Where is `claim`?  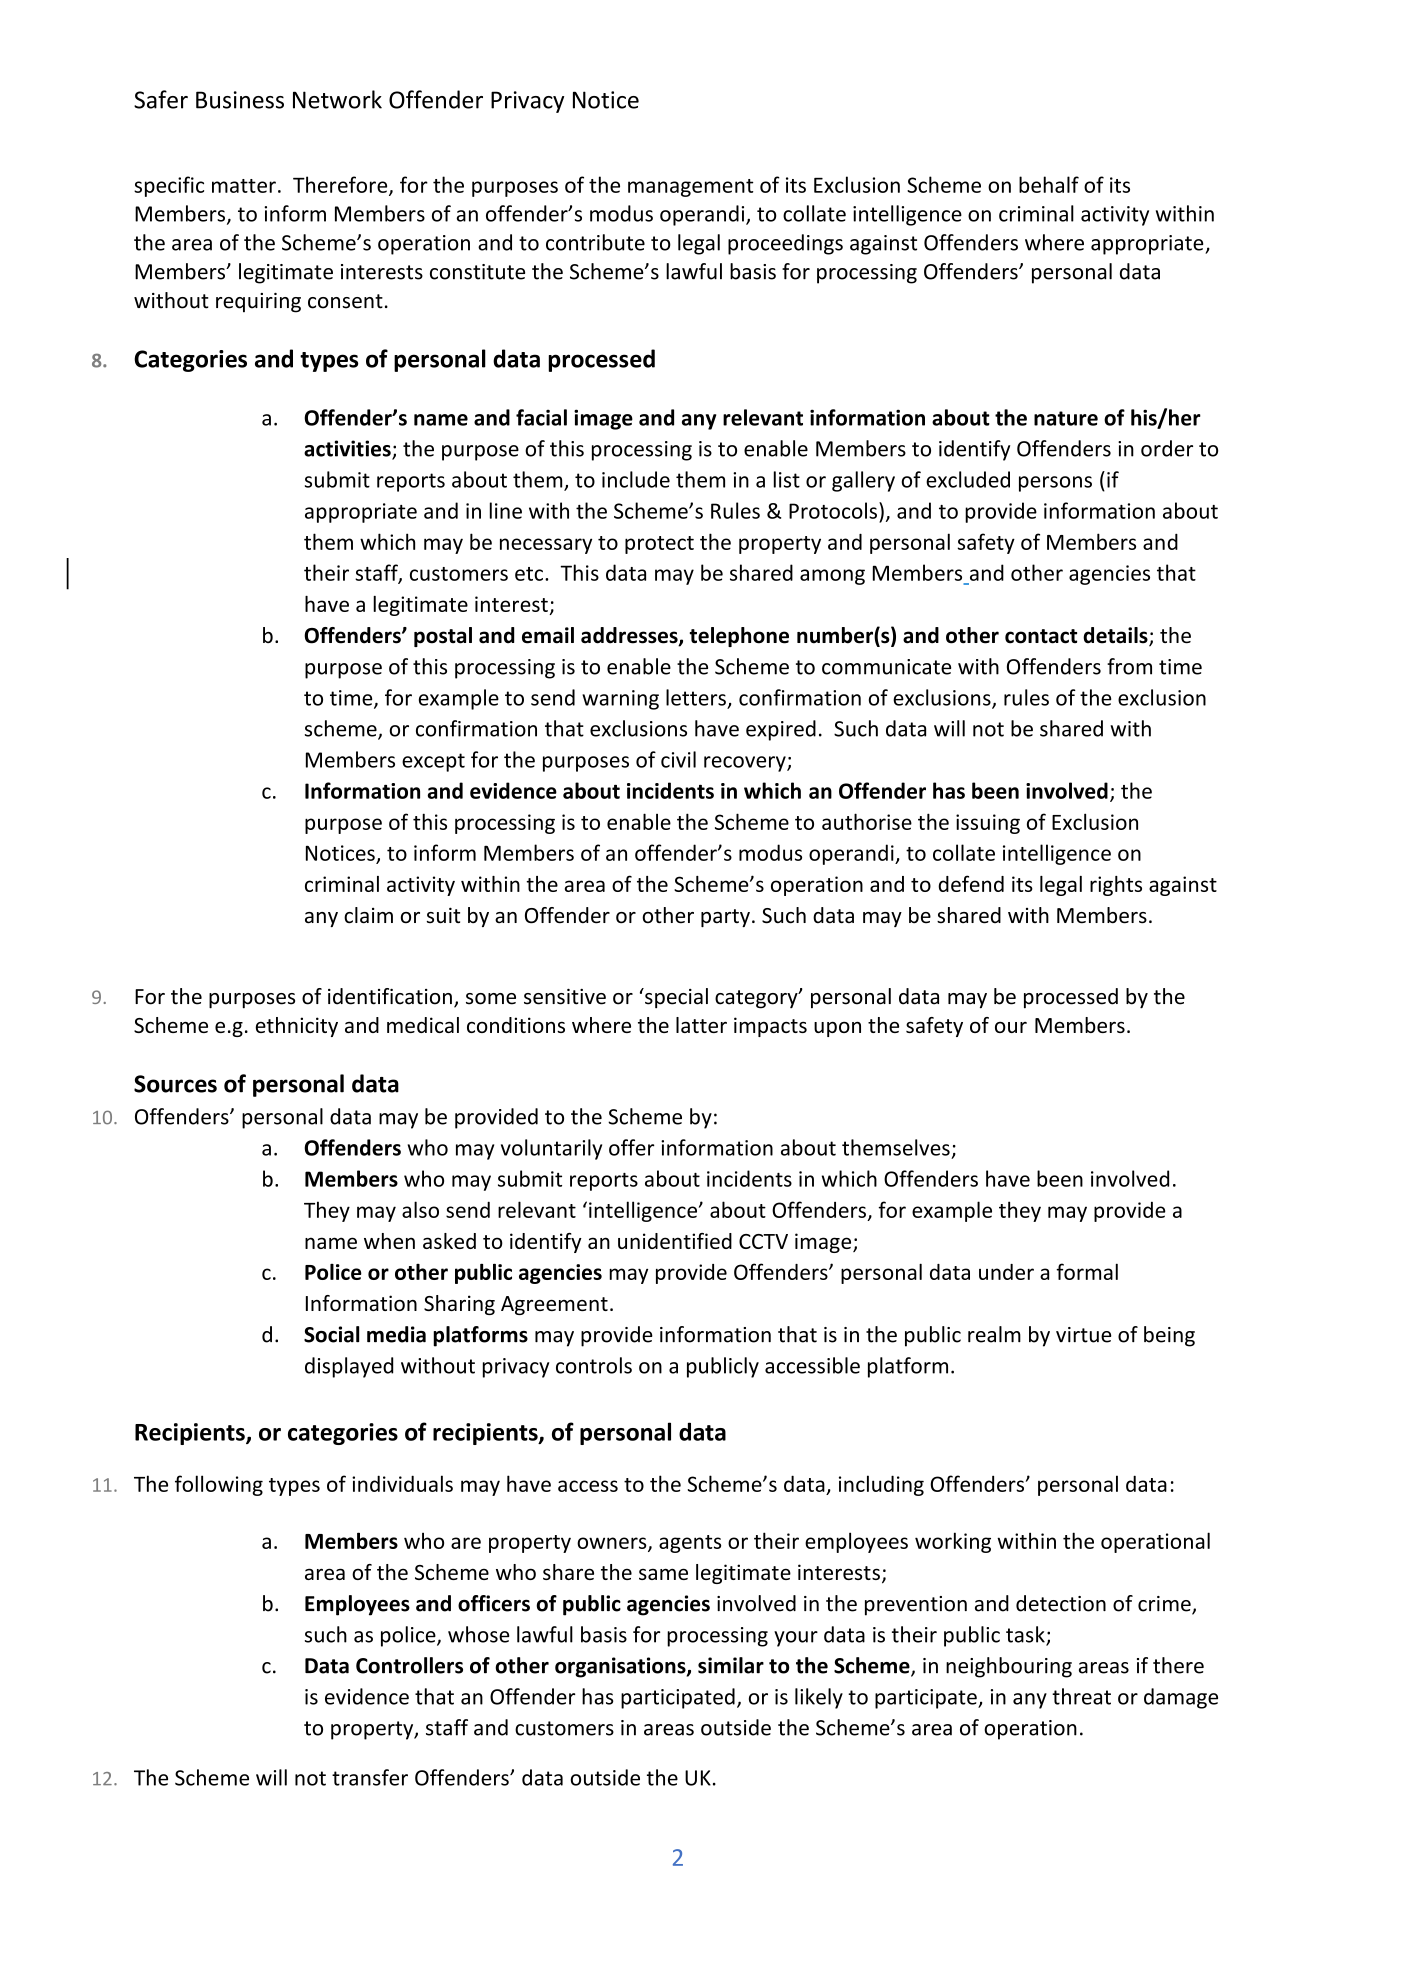
claim is located at coordinates (368, 915).
